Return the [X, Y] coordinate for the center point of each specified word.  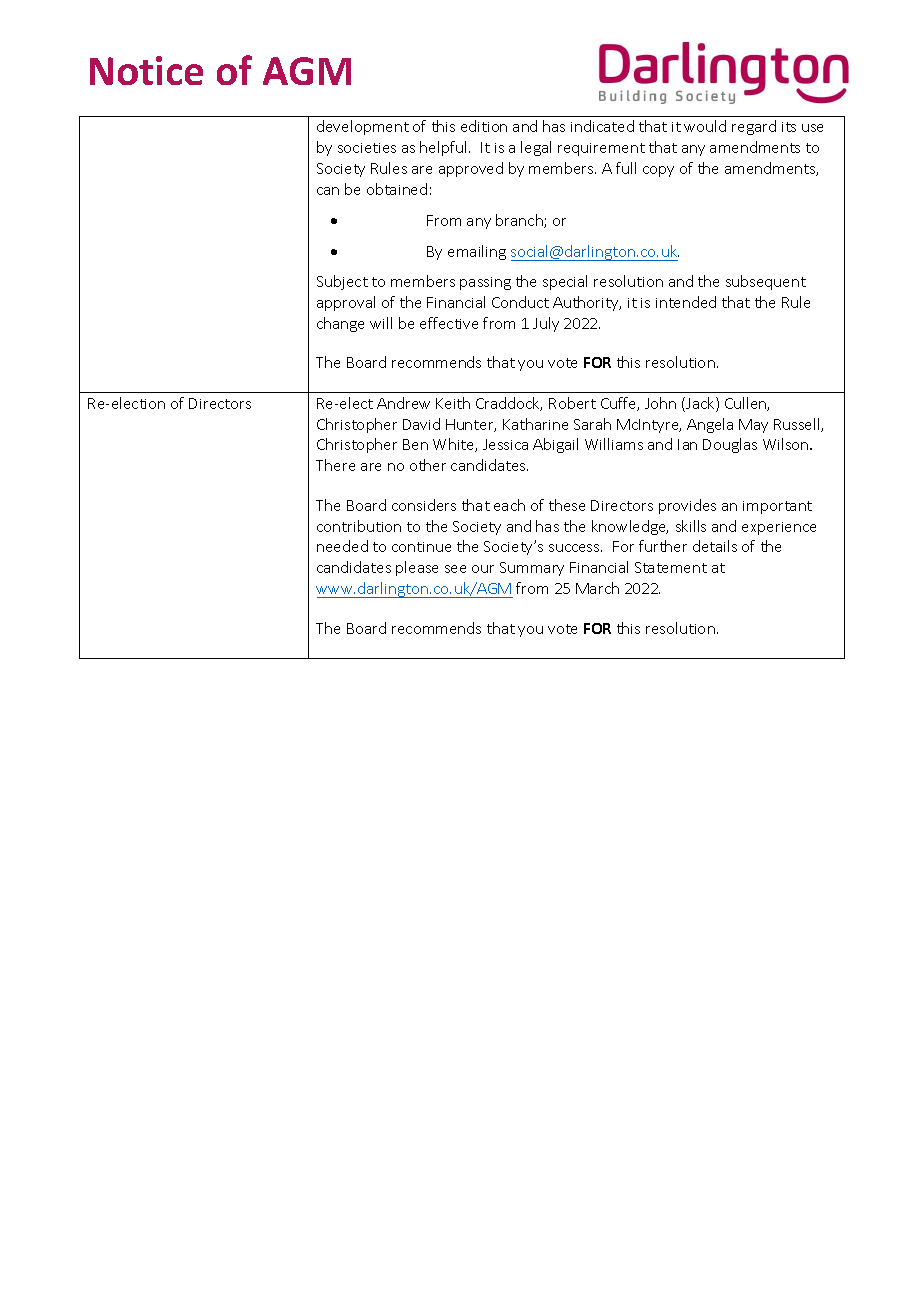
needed [342, 546]
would [705, 126]
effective [449, 323]
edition [484, 126]
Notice [146, 70]
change [340, 324]
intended [686, 302]
